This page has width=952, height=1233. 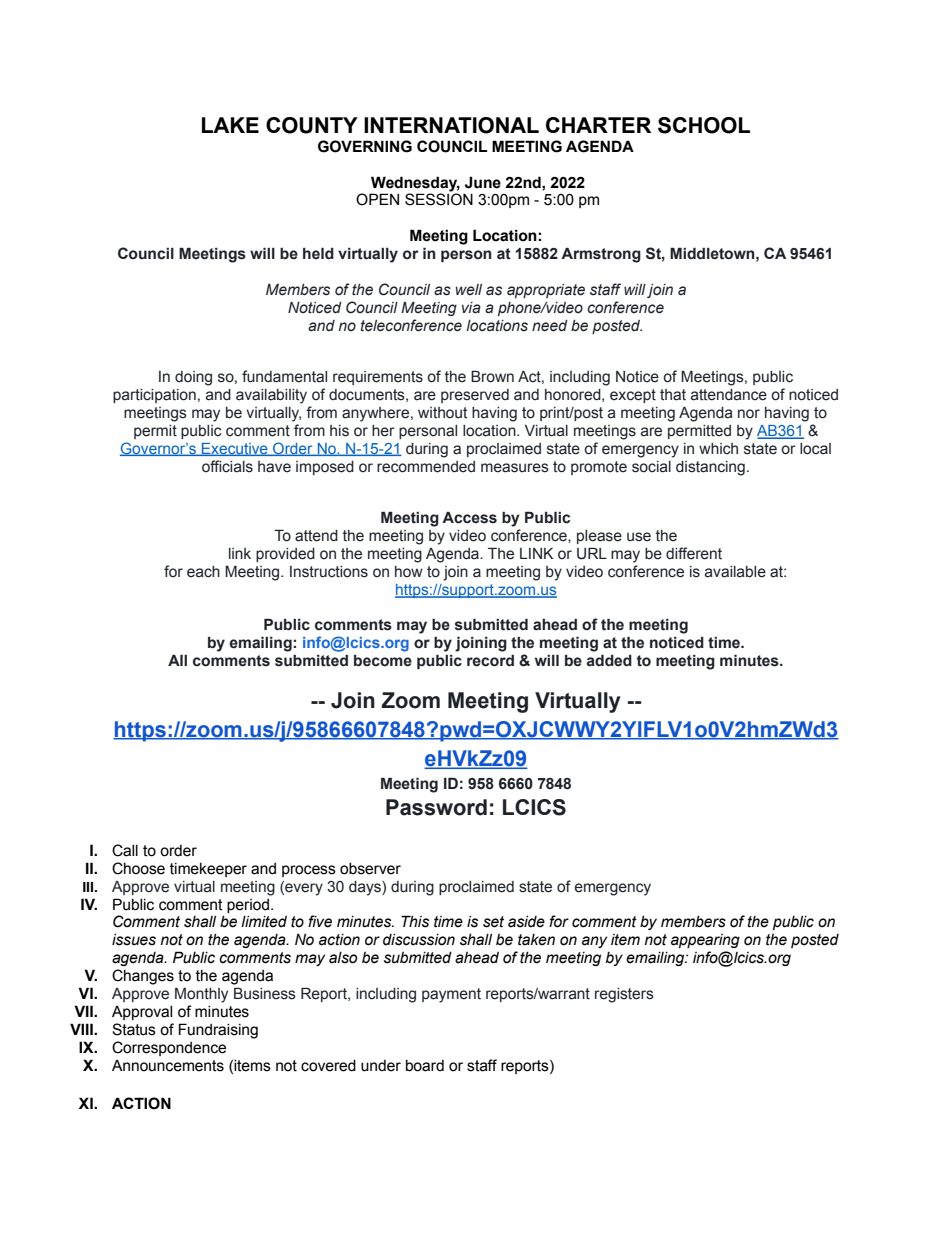 I want to click on SCHOOL, so click(x=704, y=125).
